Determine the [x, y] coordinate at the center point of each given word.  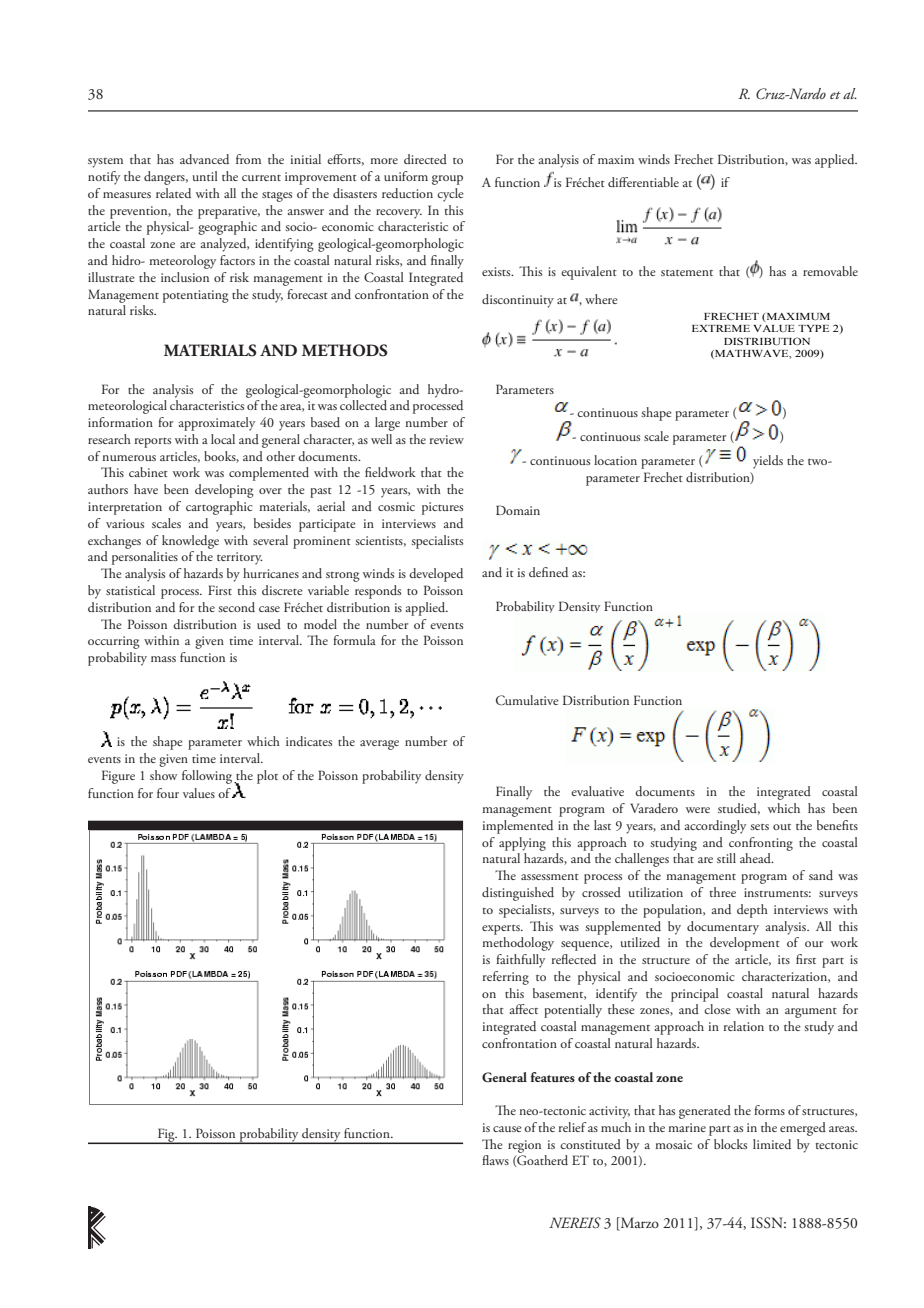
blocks [730, 1144]
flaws [495, 1160]
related [173, 193]
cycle [450, 195]
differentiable [643, 182]
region [524, 1146]
